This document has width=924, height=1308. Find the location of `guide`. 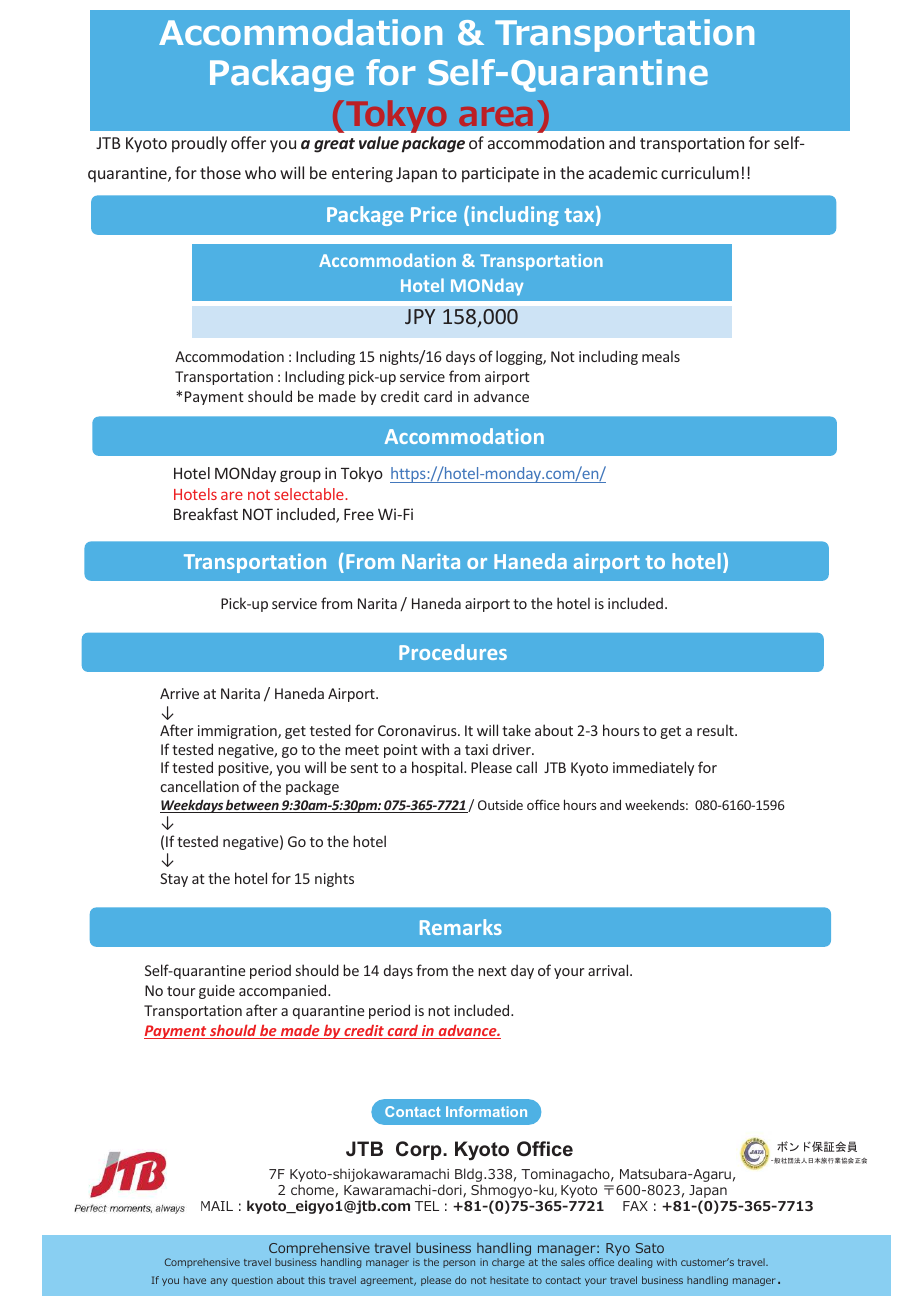

guide is located at coordinates (217, 991).
